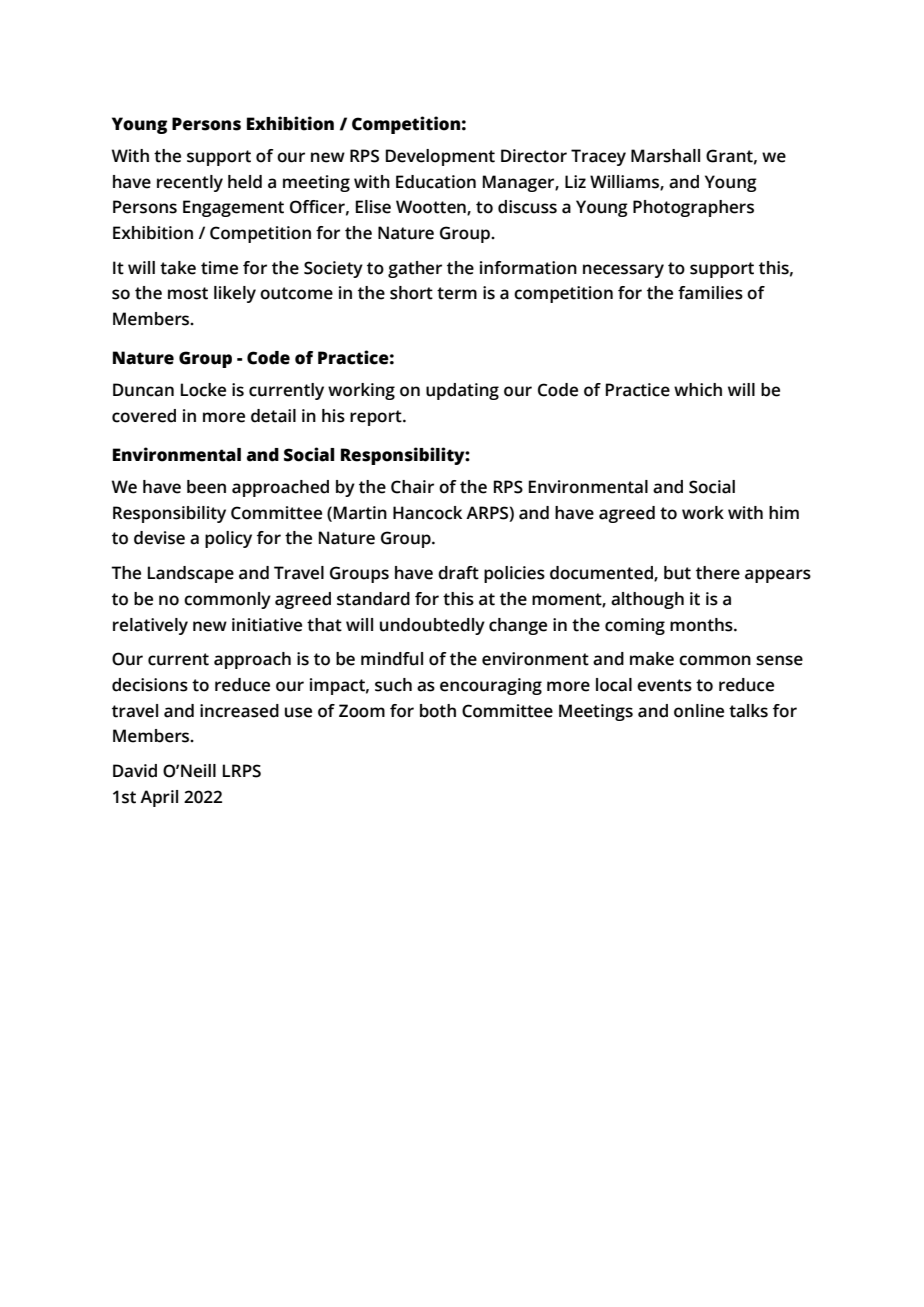  I want to click on April, so click(159, 798).
